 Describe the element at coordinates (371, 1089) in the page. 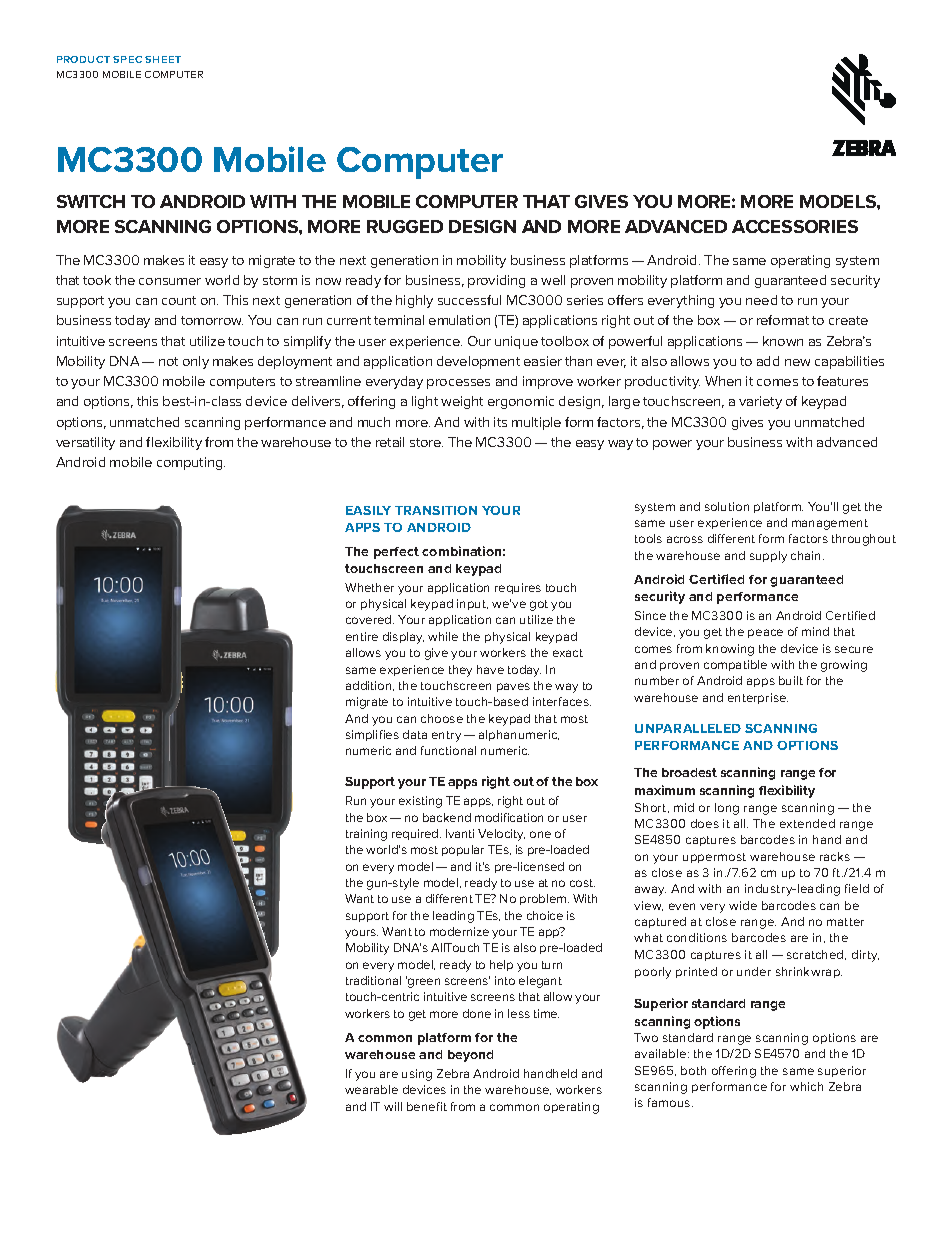

I see `wearable` at that location.
